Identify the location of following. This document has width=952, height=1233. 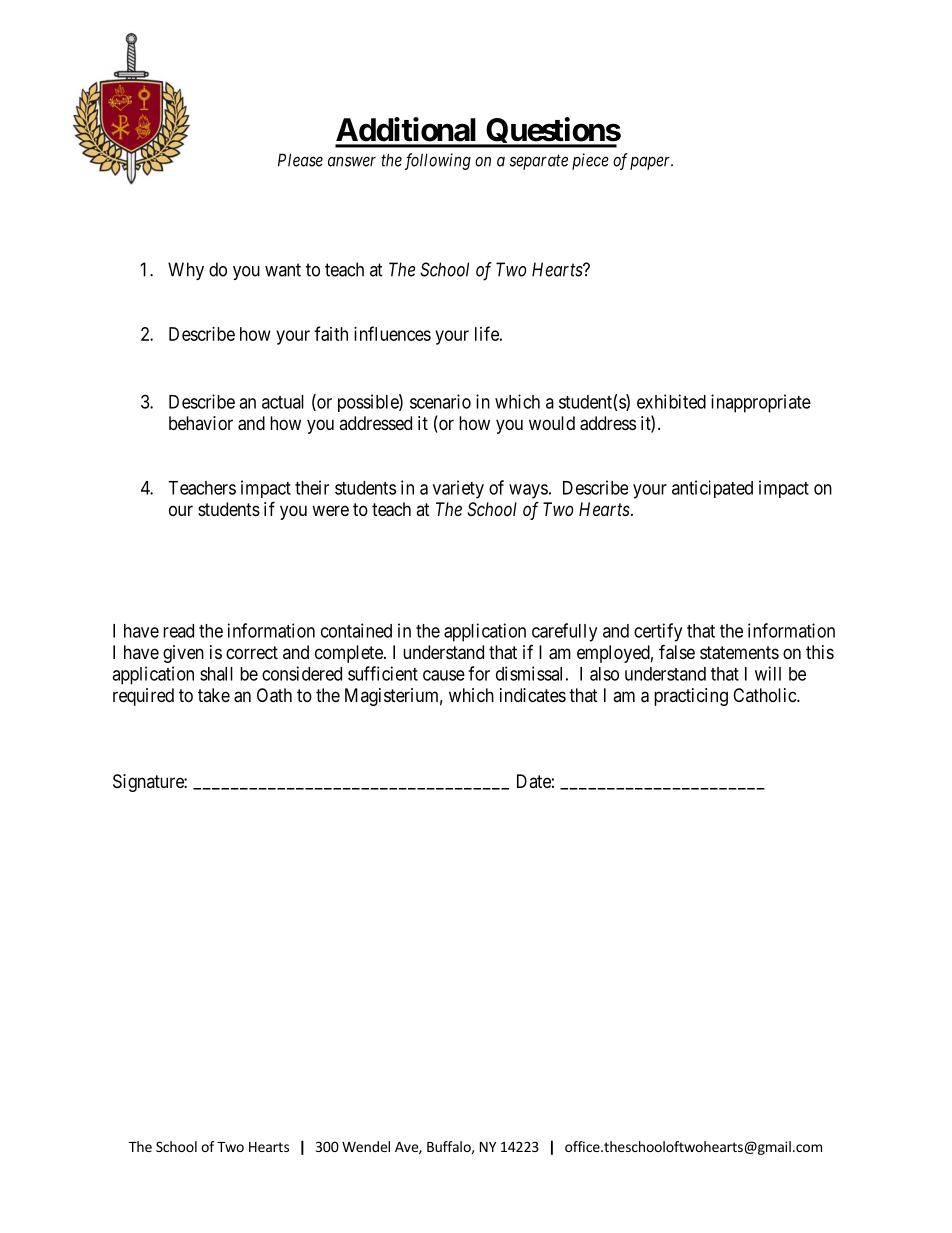
(438, 161).
